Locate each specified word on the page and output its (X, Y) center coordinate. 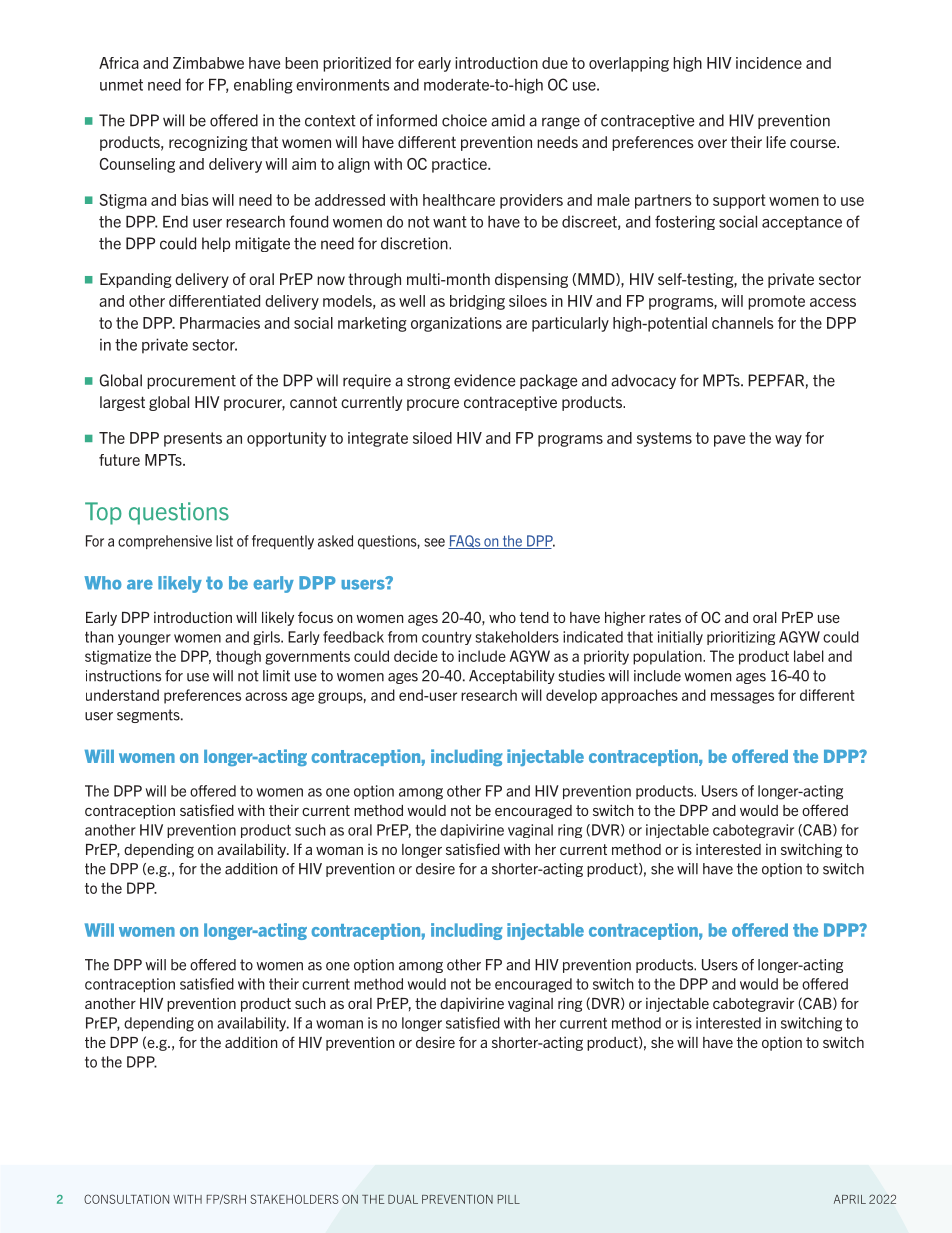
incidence (769, 63)
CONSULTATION (126, 1199)
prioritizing (741, 638)
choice (464, 120)
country (447, 638)
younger (144, 639)
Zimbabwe (208, 63)
